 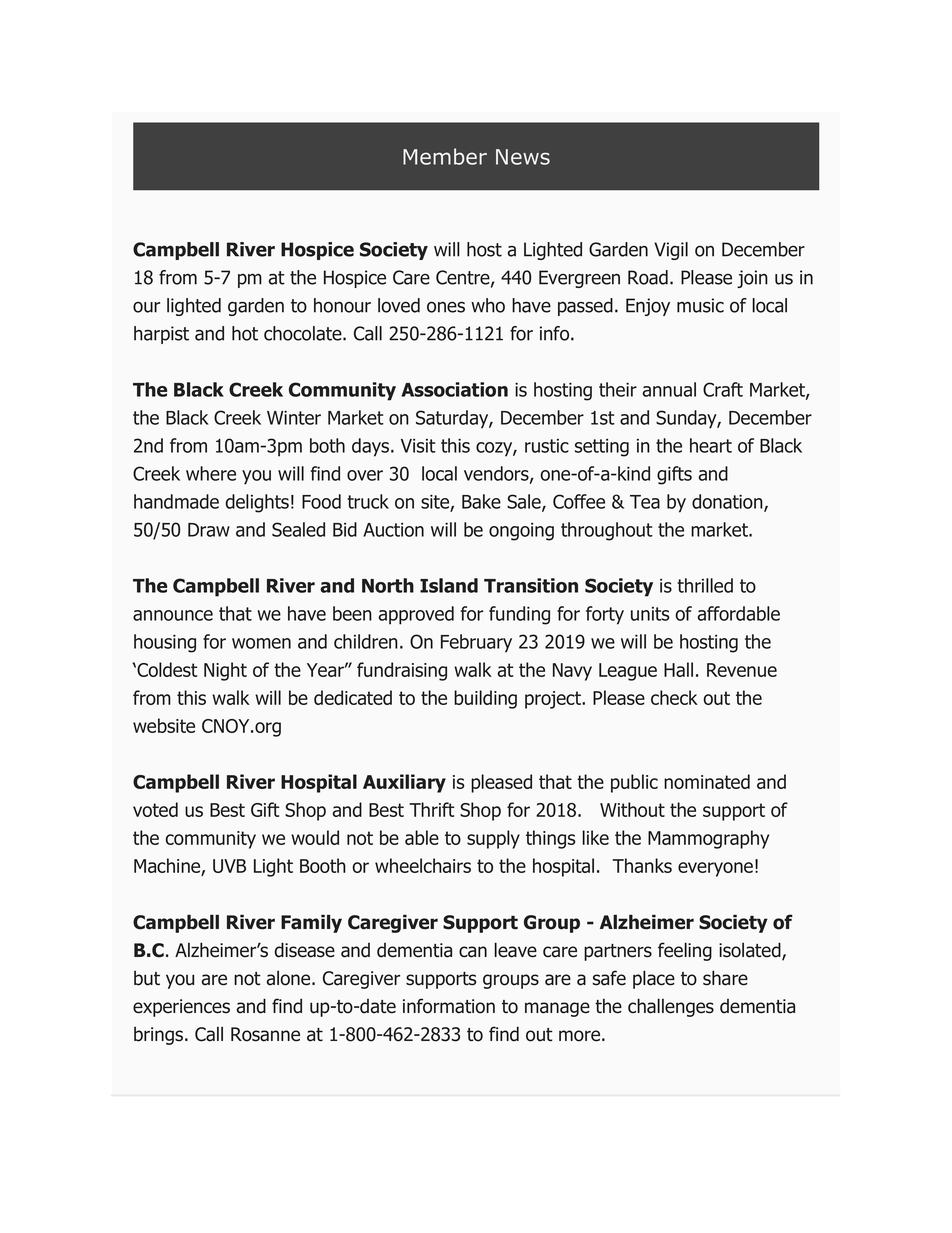 I want to click on check, so click(x=674, y=697).
